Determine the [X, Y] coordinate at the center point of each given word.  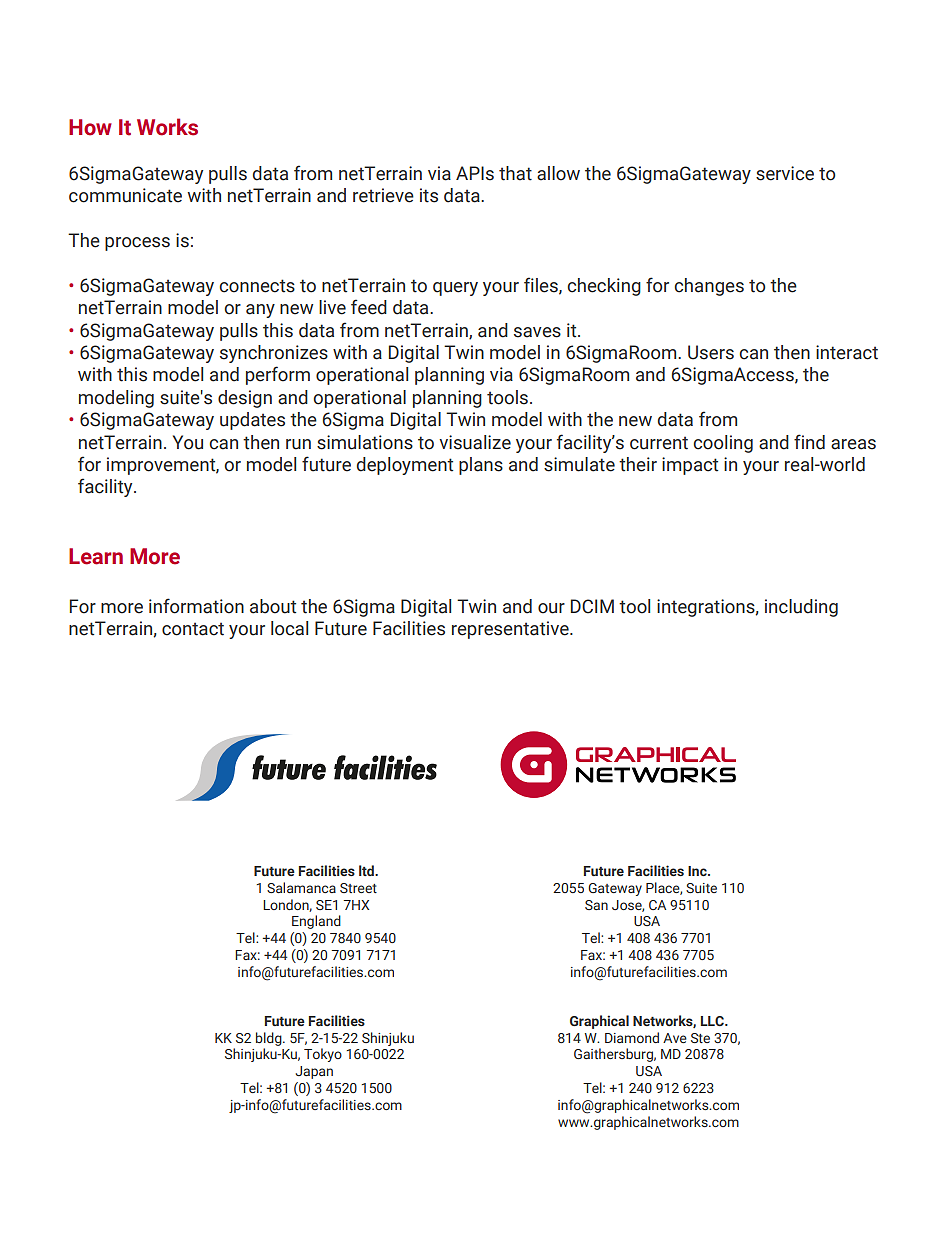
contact [193, 629]
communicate [125, 195]
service [785, 173]
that [515, 173]
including [801, 608]
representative [511, 630]
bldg [270, 1039]
